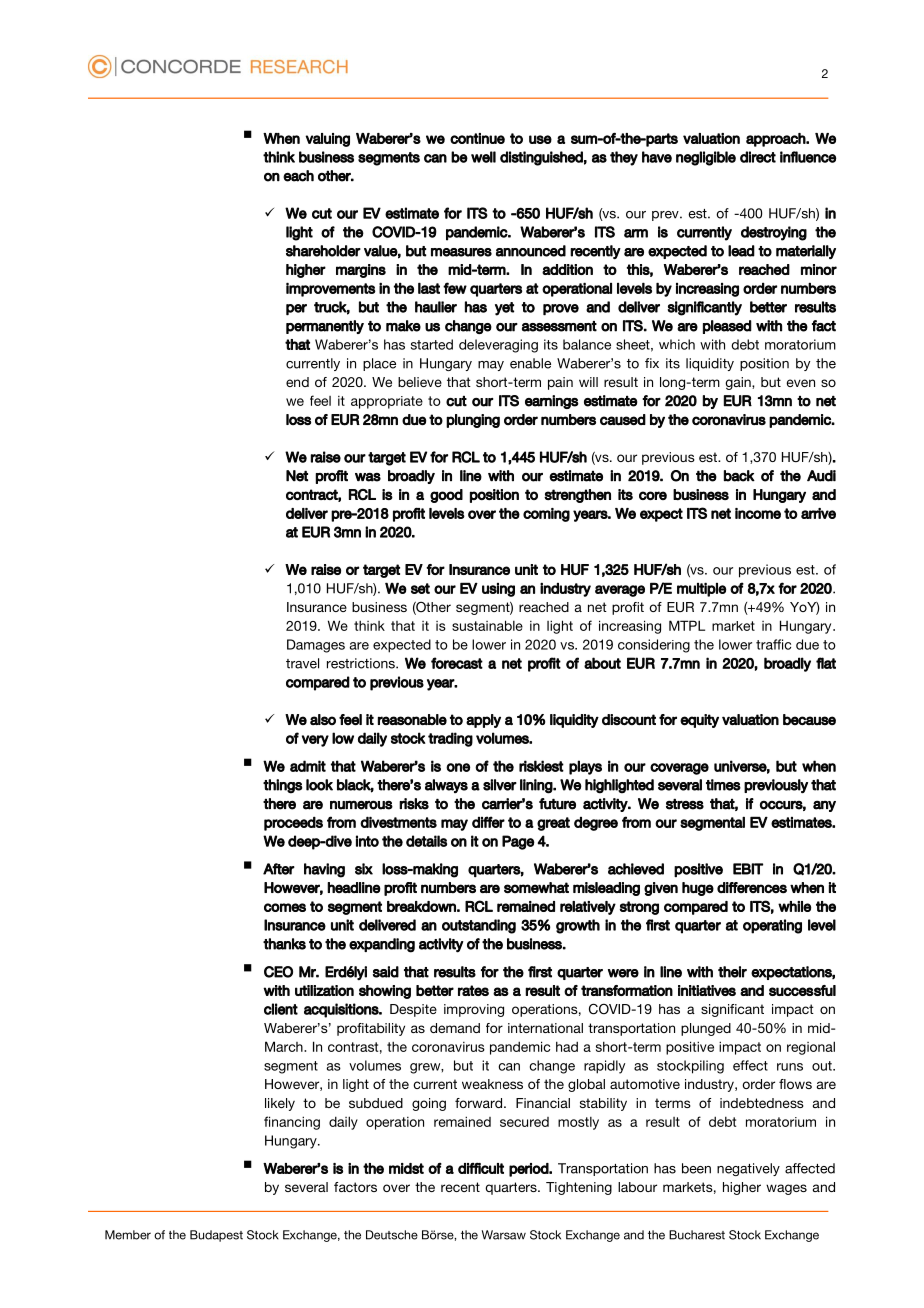  I want to click on Budapest, so click(216, 1236).
